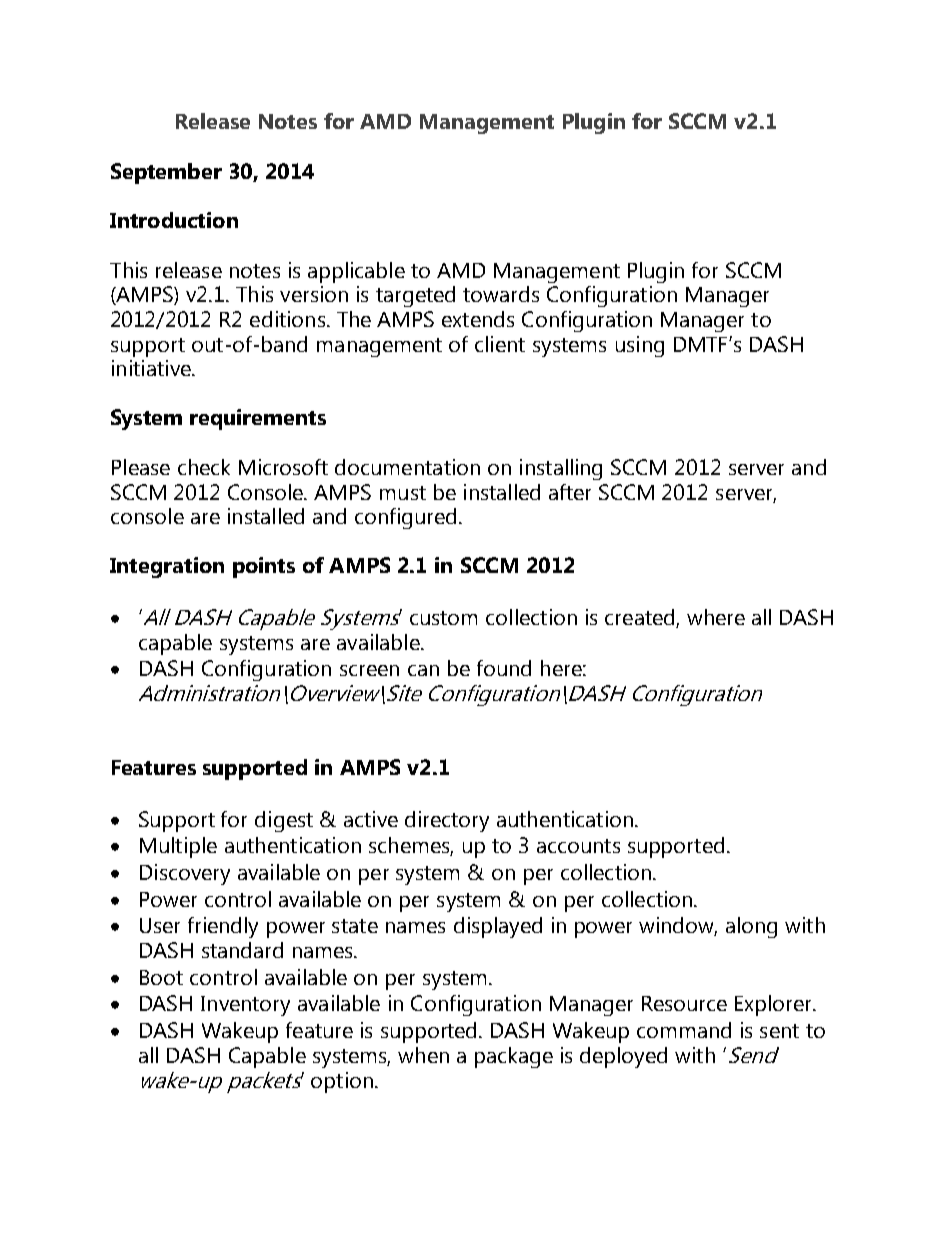  Describe the element at coordinates (684, 1030) in the page. I see `command` at that location.
